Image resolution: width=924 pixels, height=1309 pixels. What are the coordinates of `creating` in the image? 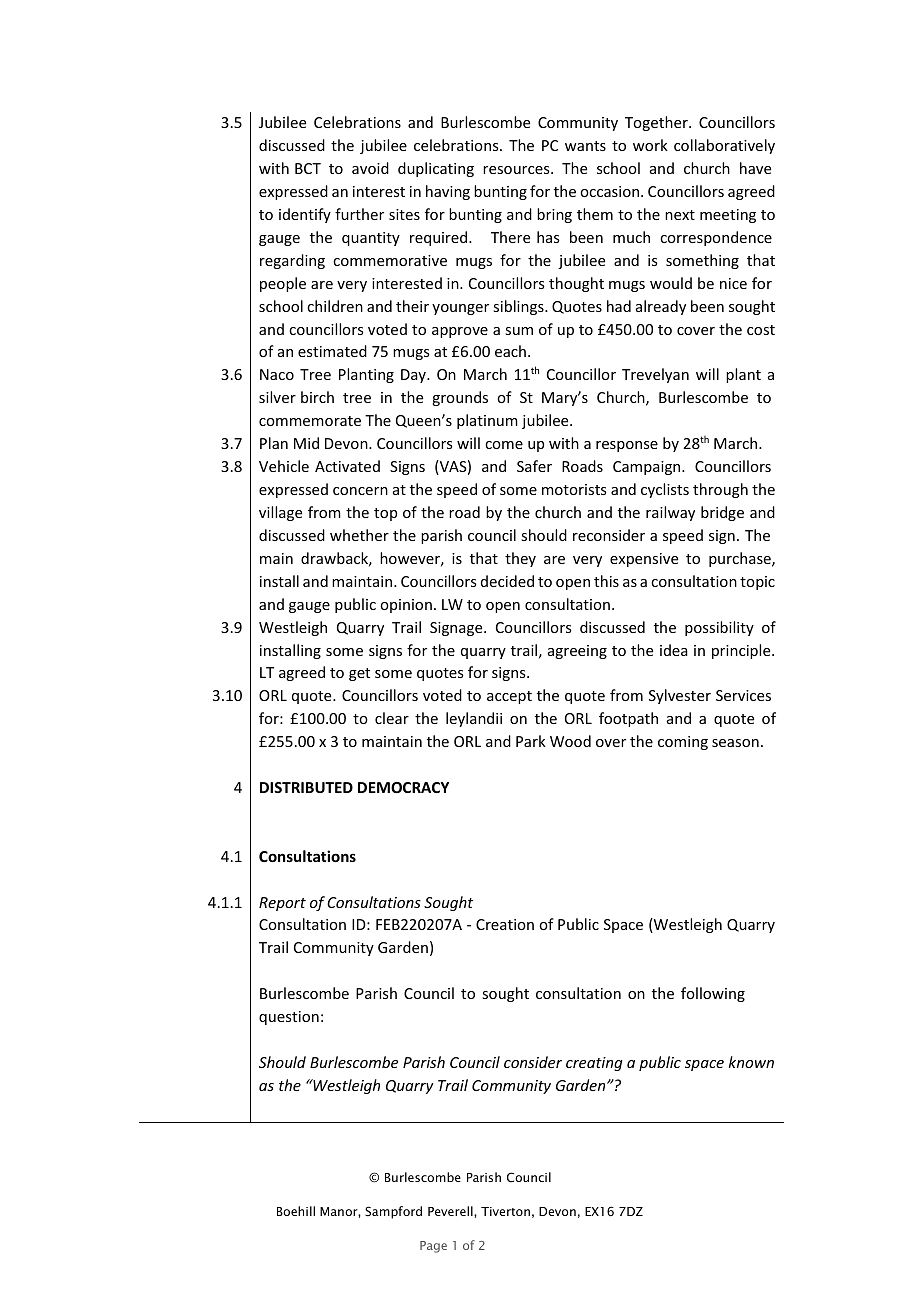 It's located at (594, 1064).
